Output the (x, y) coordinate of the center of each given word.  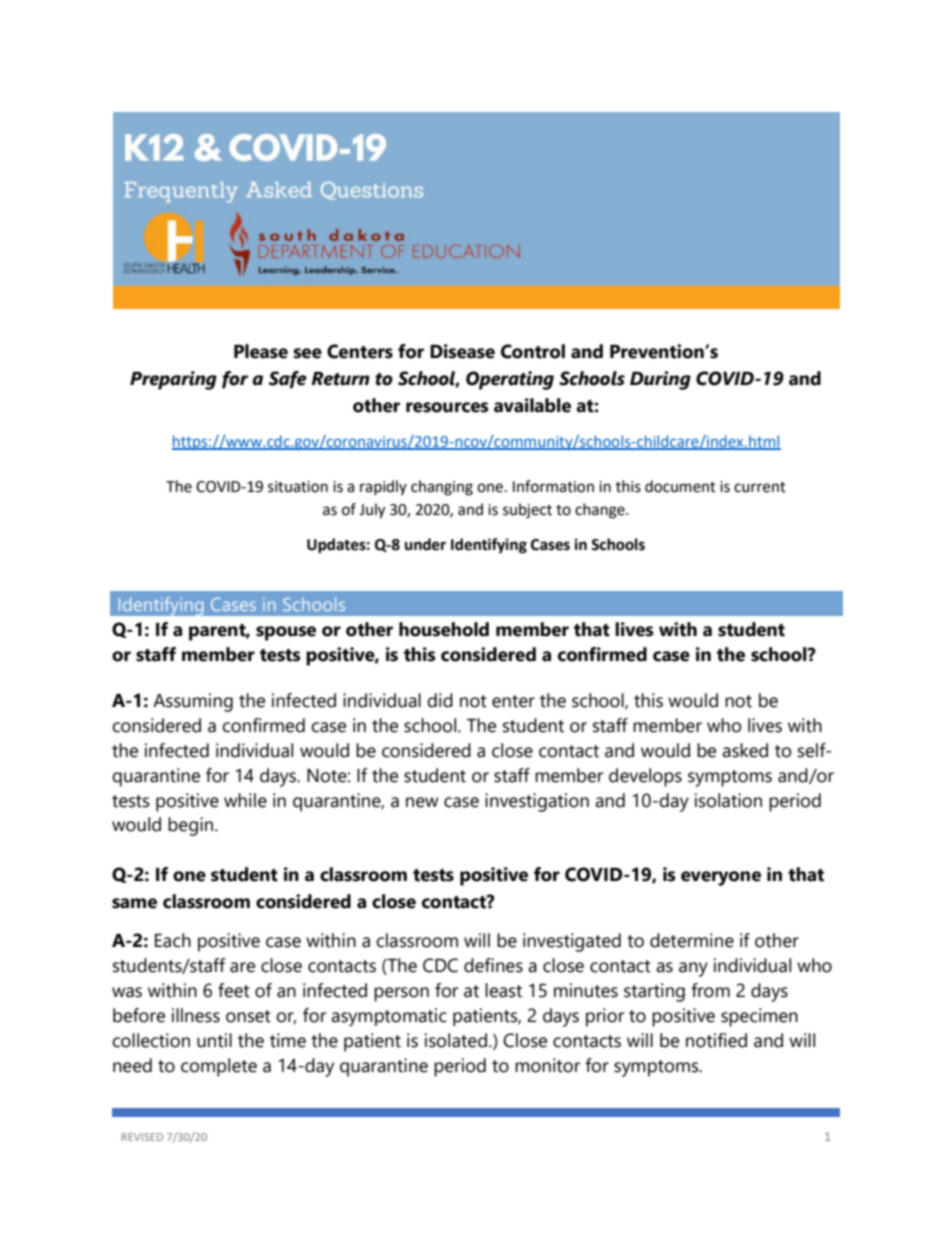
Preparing (173, 380)
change (601, 511)
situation (298, 487)
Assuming (193, 702)
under (425, 544)
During (660, 380)
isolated (456, 1040)
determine (692, 940)
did (440, 700)
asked (745, 750)
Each (173, 940)
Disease (462, 351)
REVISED (142, 1137)
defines (493, 965)
